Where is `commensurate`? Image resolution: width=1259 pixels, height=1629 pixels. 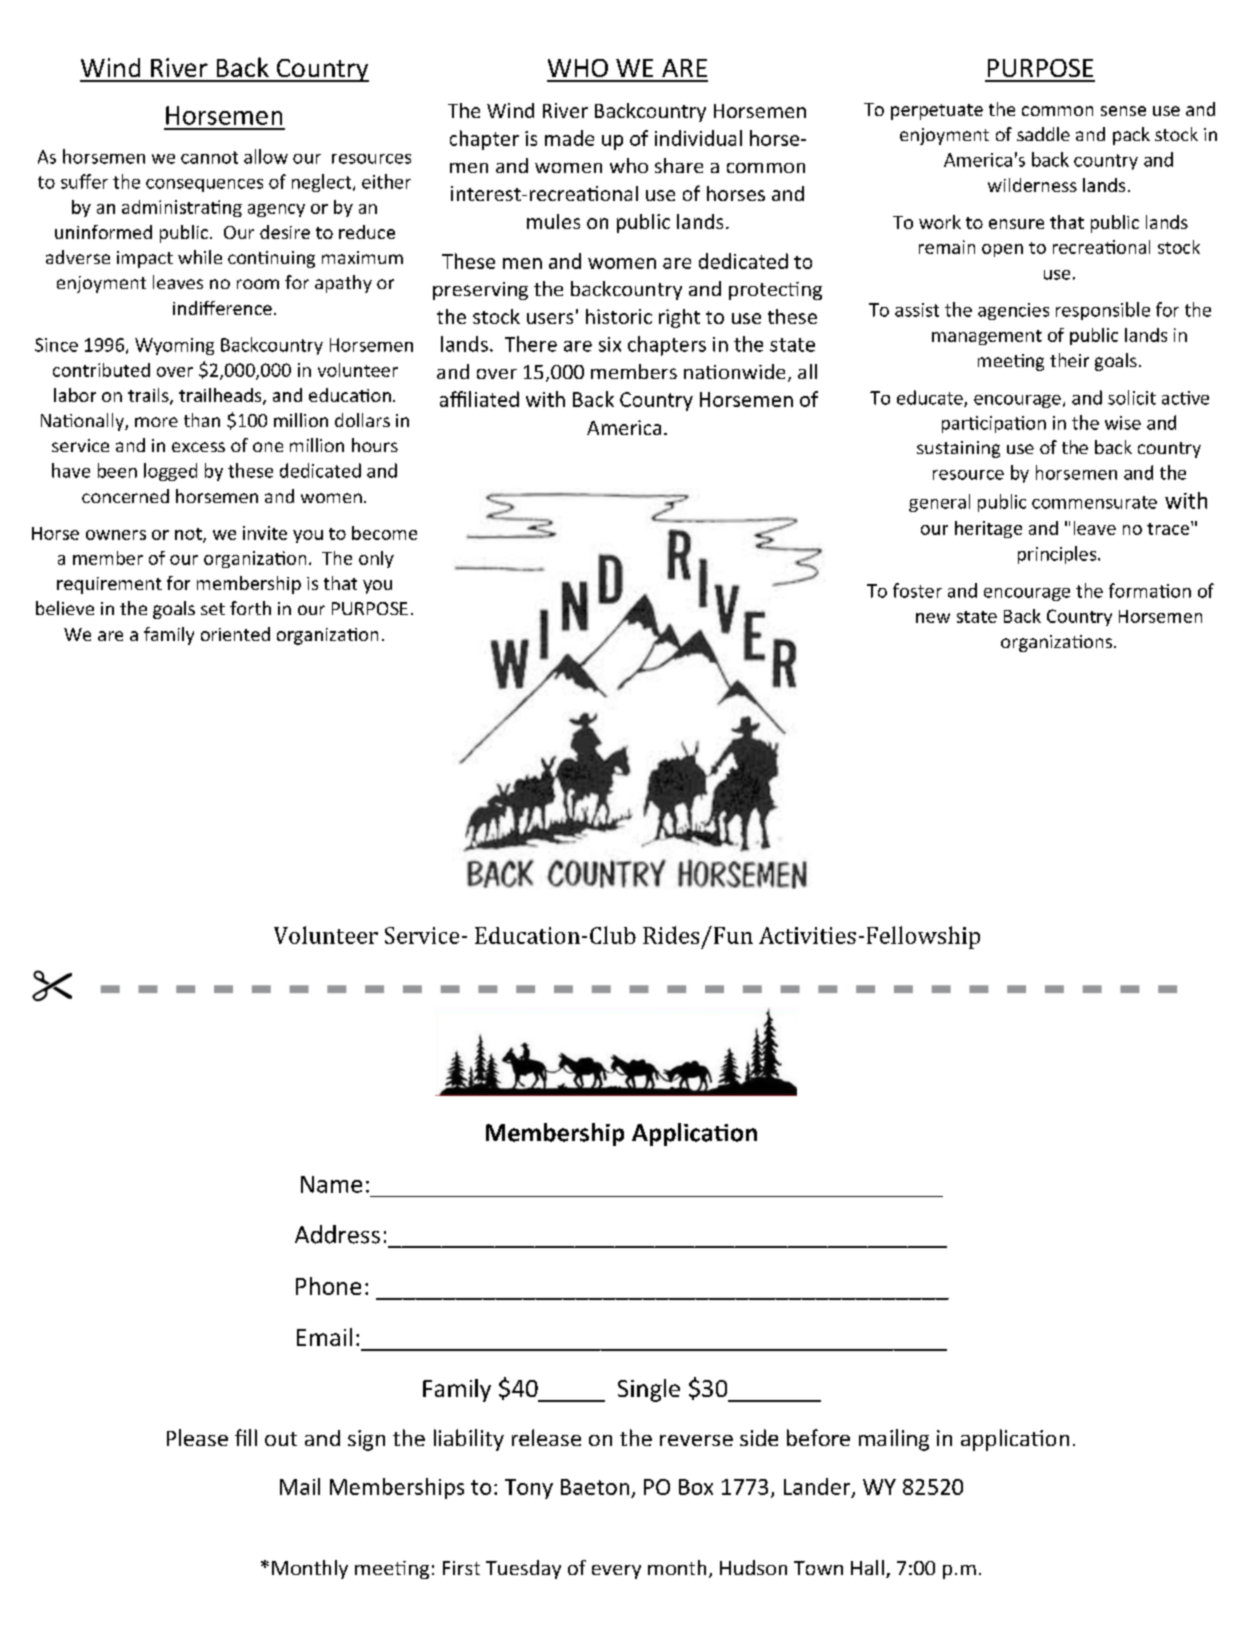
commensurate is located at coordinates (1094, 502).
